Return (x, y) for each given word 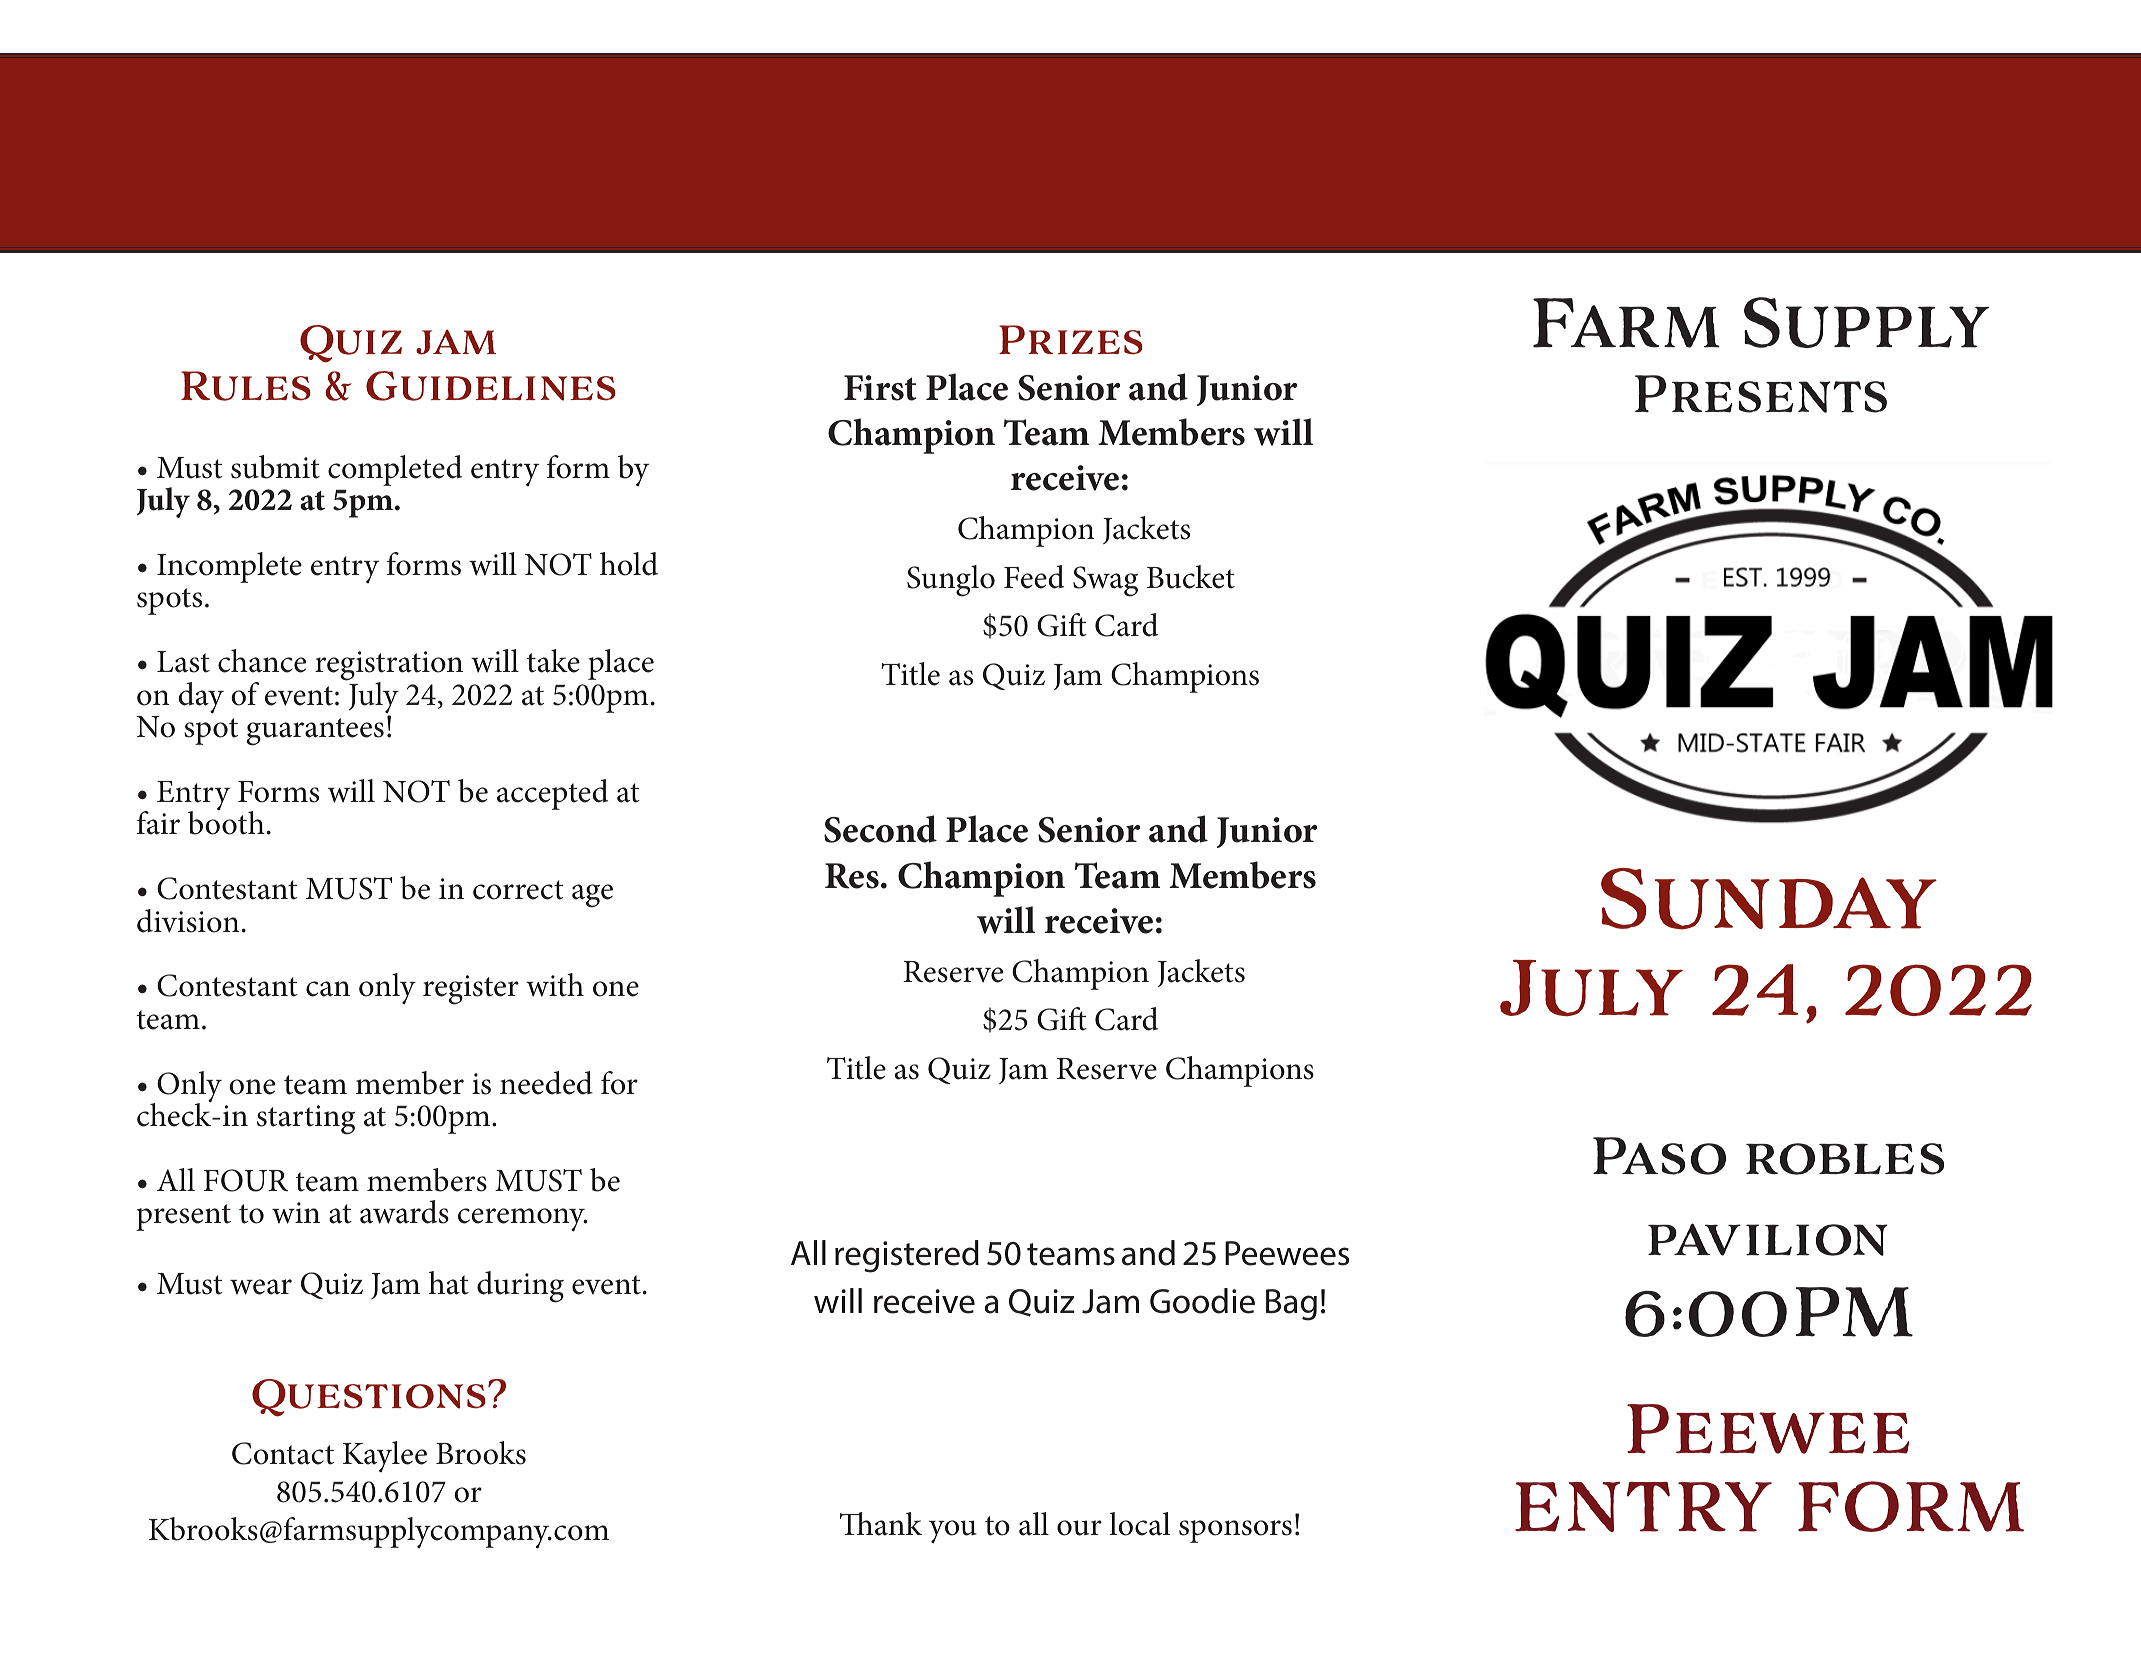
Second (880, 829)
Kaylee (385, 1456)
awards (404, 1212)
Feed (1034, 577)
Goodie (1202, 1301)
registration (389, 667)
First (880, 388)
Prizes (1071, 340)
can (328, 989)
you (953, 1532)
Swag (1105, 581)
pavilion (1768, 1239)
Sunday (1769, 899)
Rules (246, 386)
